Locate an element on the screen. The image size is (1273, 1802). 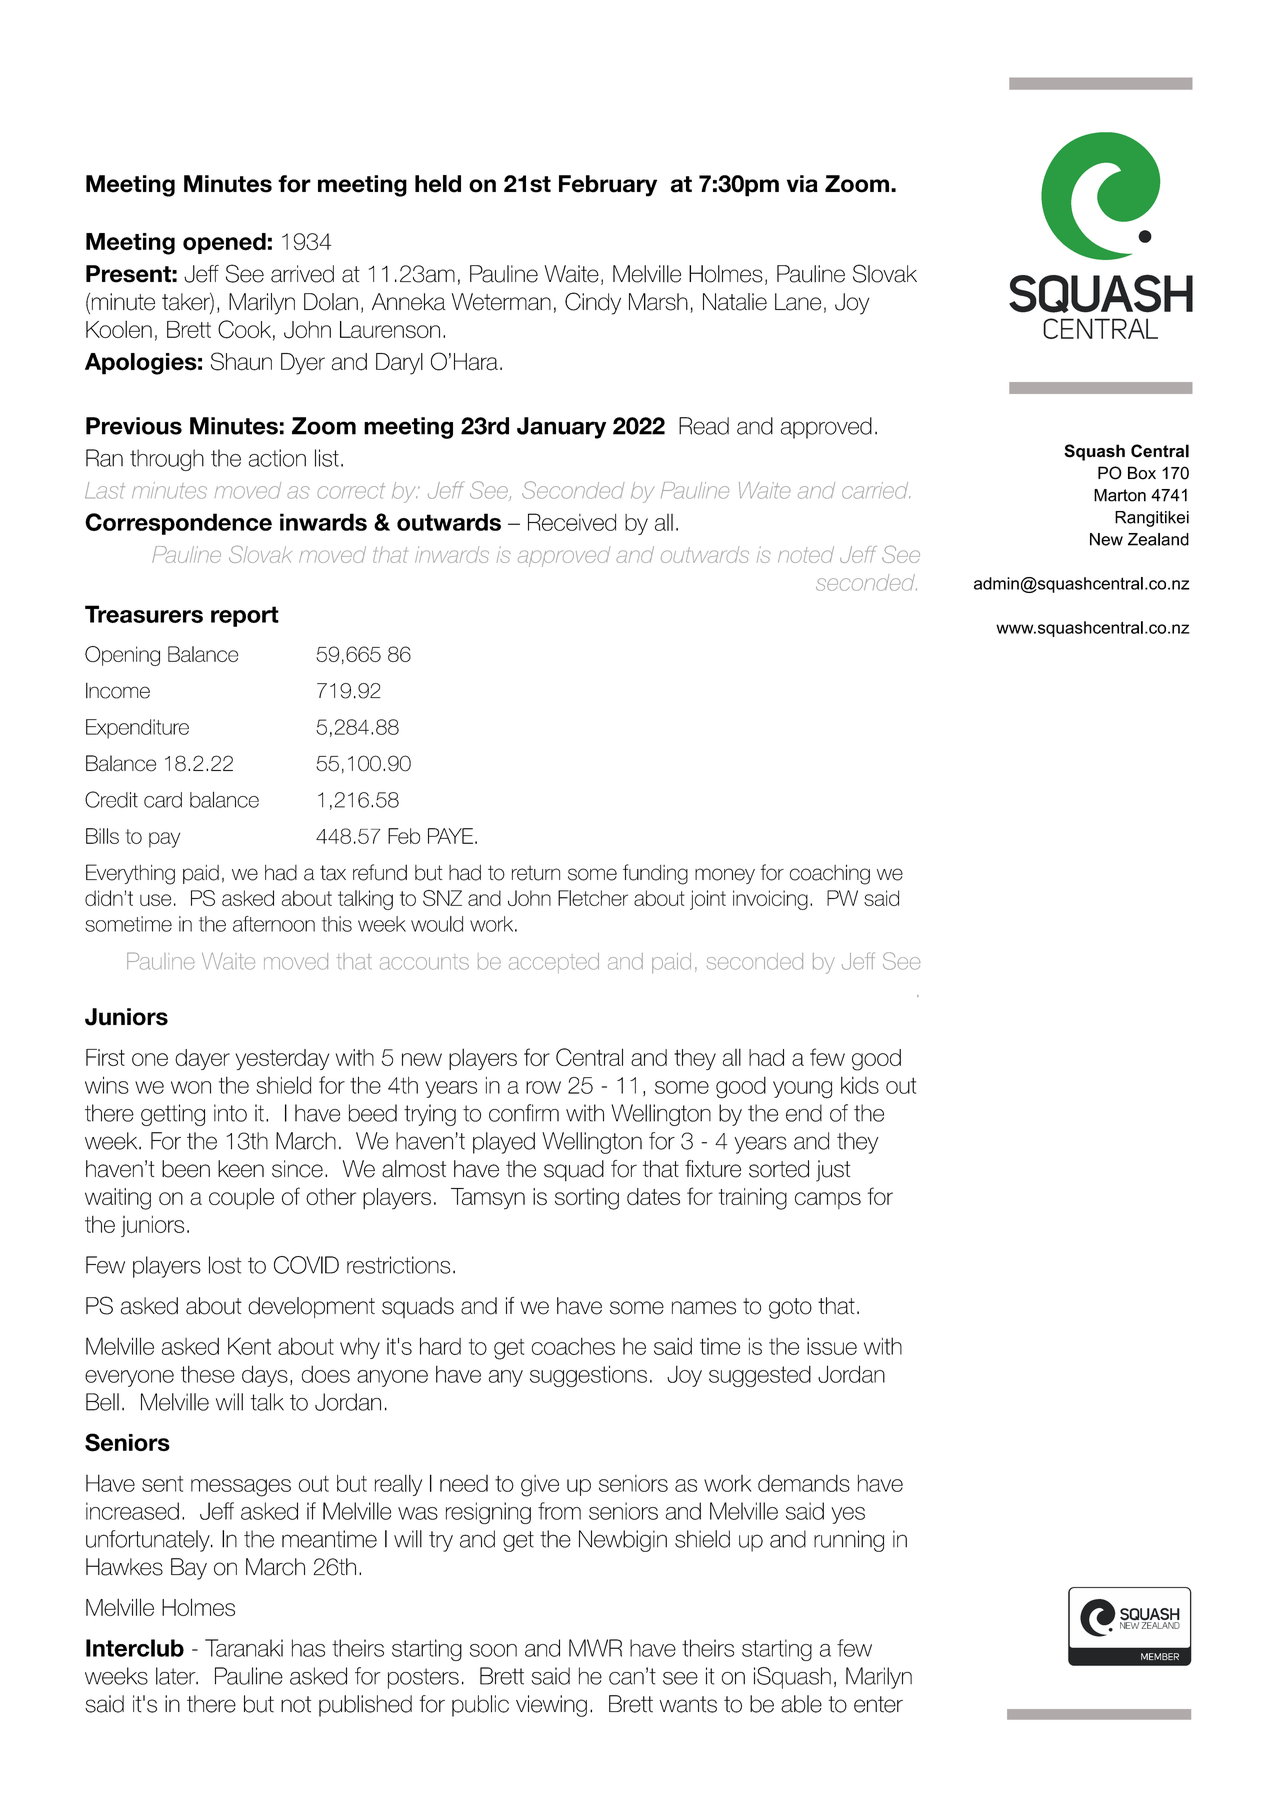
Zealand is located at coordinates (1158, 539).
